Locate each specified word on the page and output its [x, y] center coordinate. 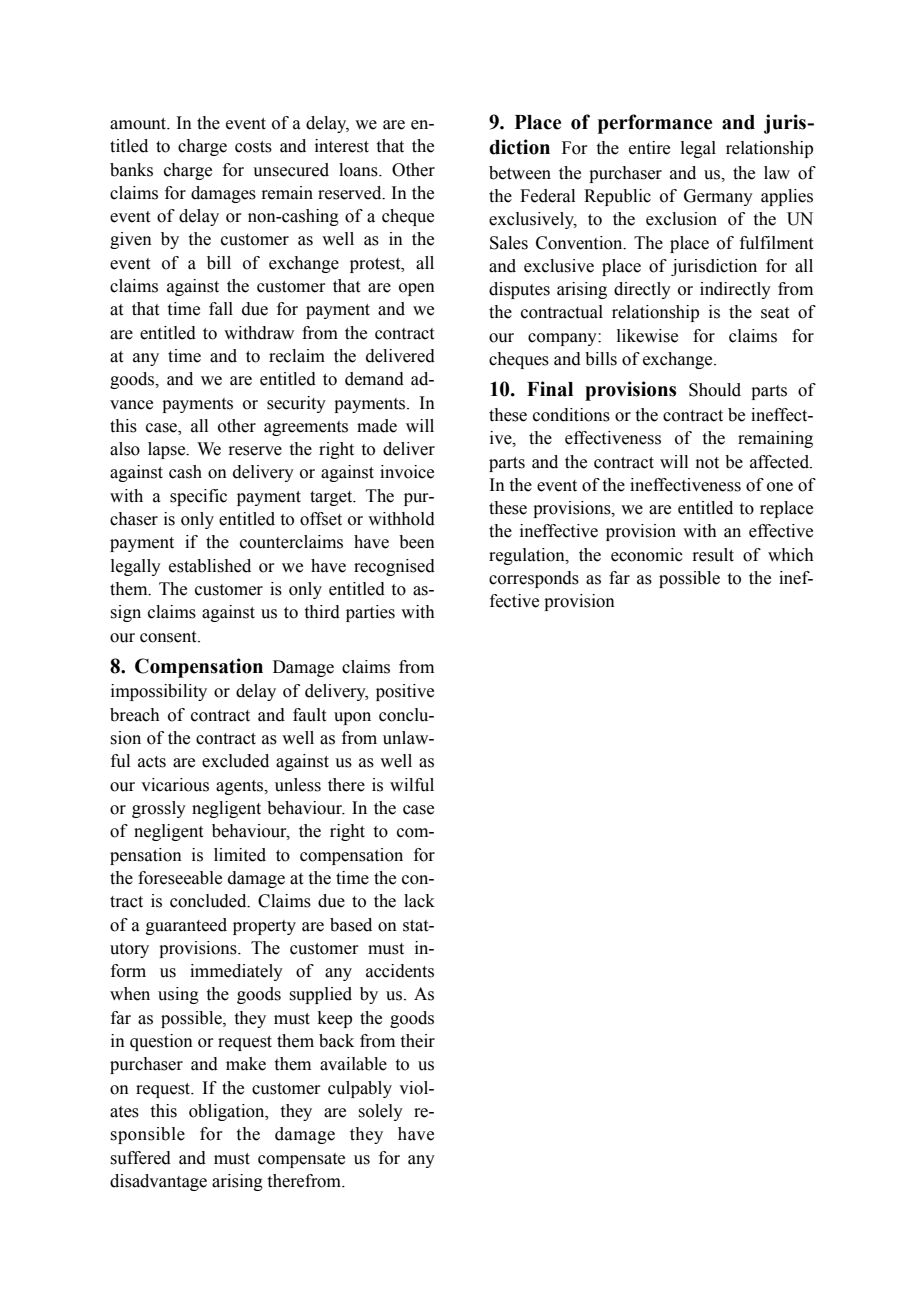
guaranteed [186, 926]
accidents [400, 971]
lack [419, 901]
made [377, 426]
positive [405, 692]
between [520, 173]
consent [169, 637]
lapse [168, 450]
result [713, 555]
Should [715, 390]
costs [253, 147]
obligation [228, 1112]
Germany [718, 197]
